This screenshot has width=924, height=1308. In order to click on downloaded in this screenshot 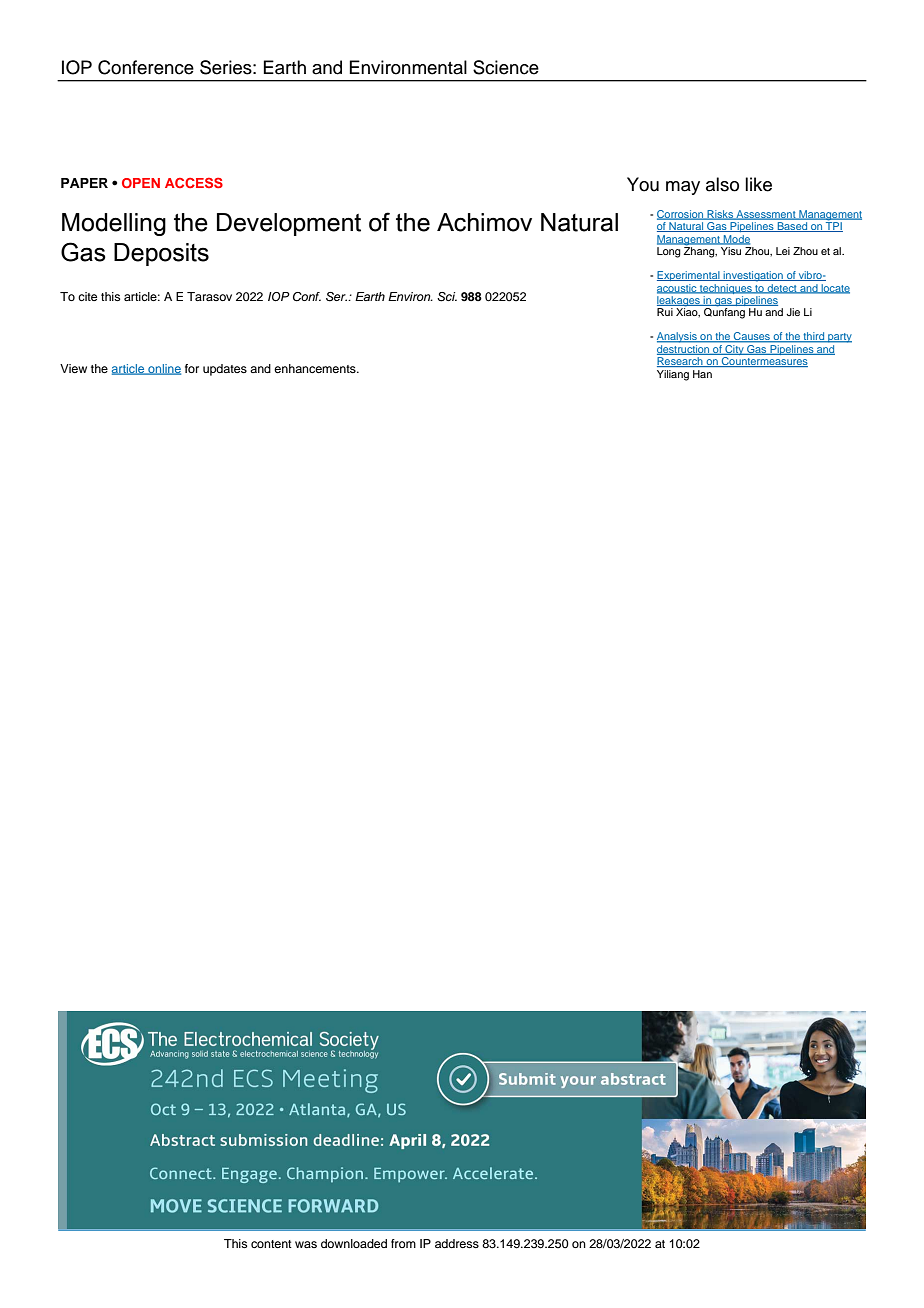, I will do `click(354, 1243)`.
